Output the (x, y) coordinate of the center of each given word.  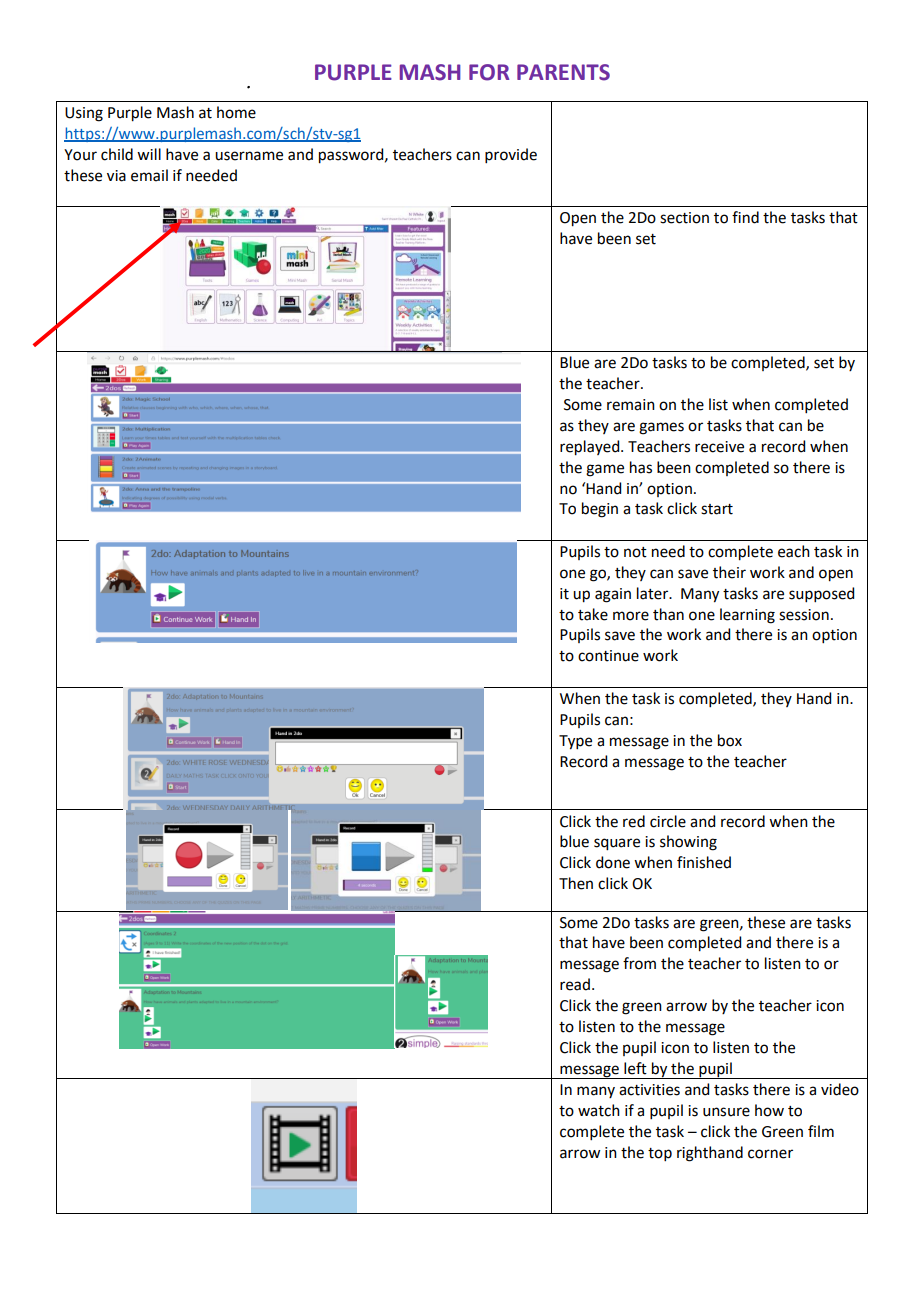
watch (599, 1110)
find (745, 217)
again (613, 595)
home (236, 112)
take (593, 614)
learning (747, 616)
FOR (489, 72)
